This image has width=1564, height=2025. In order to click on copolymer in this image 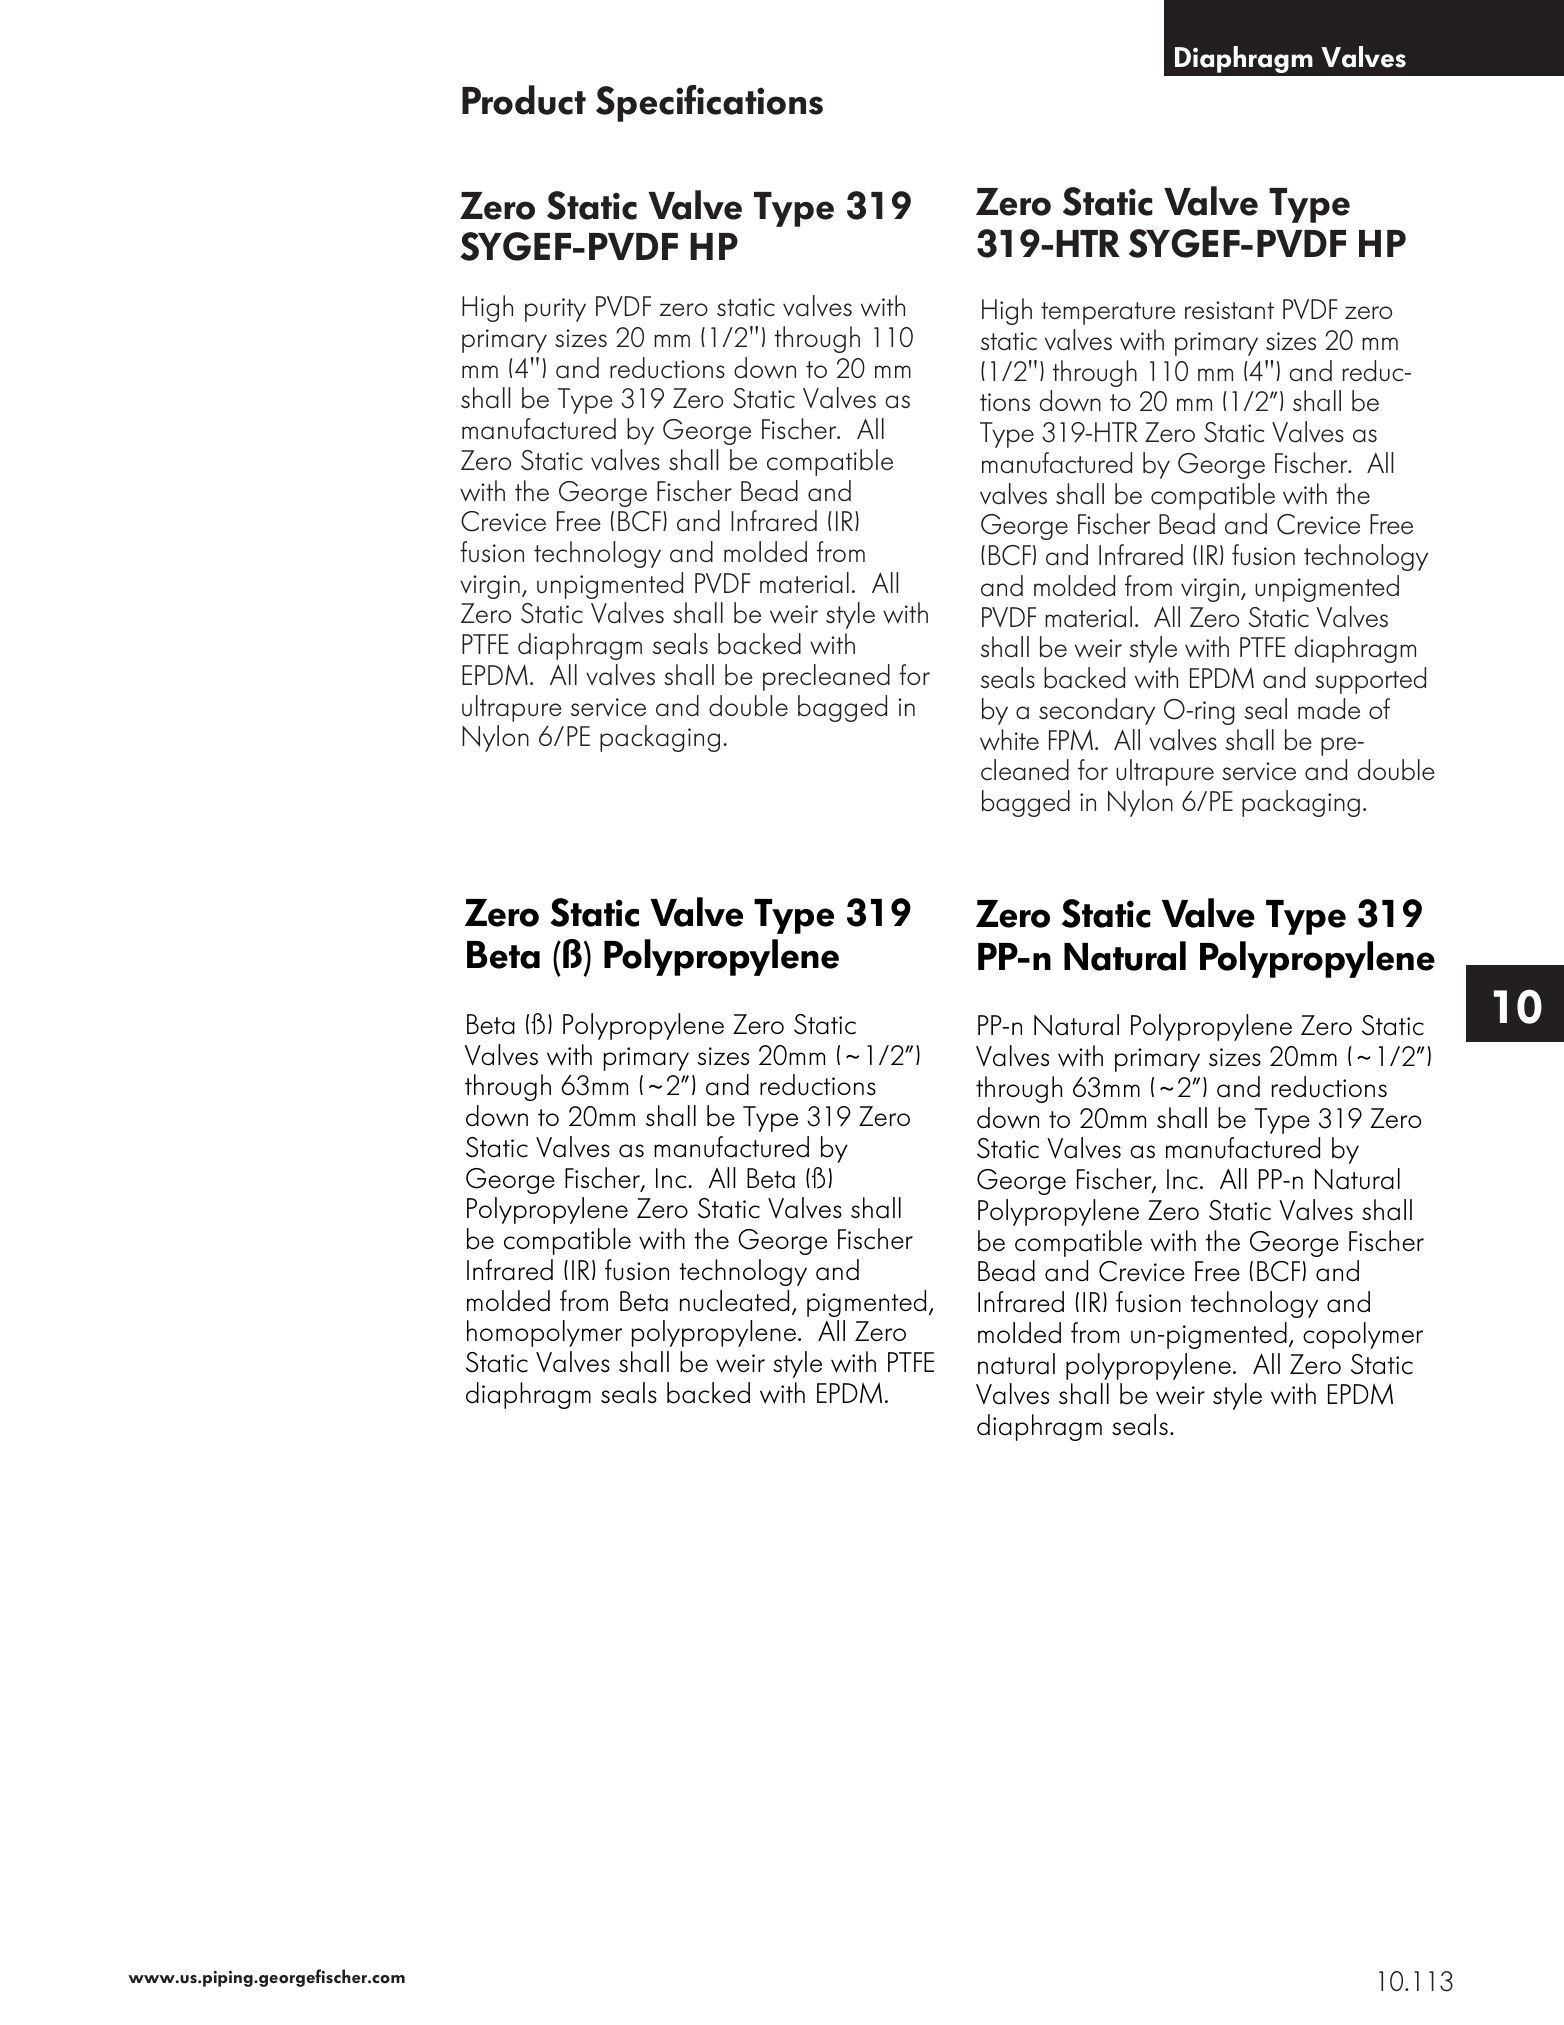, I will do `click(1363, 1335)`.
